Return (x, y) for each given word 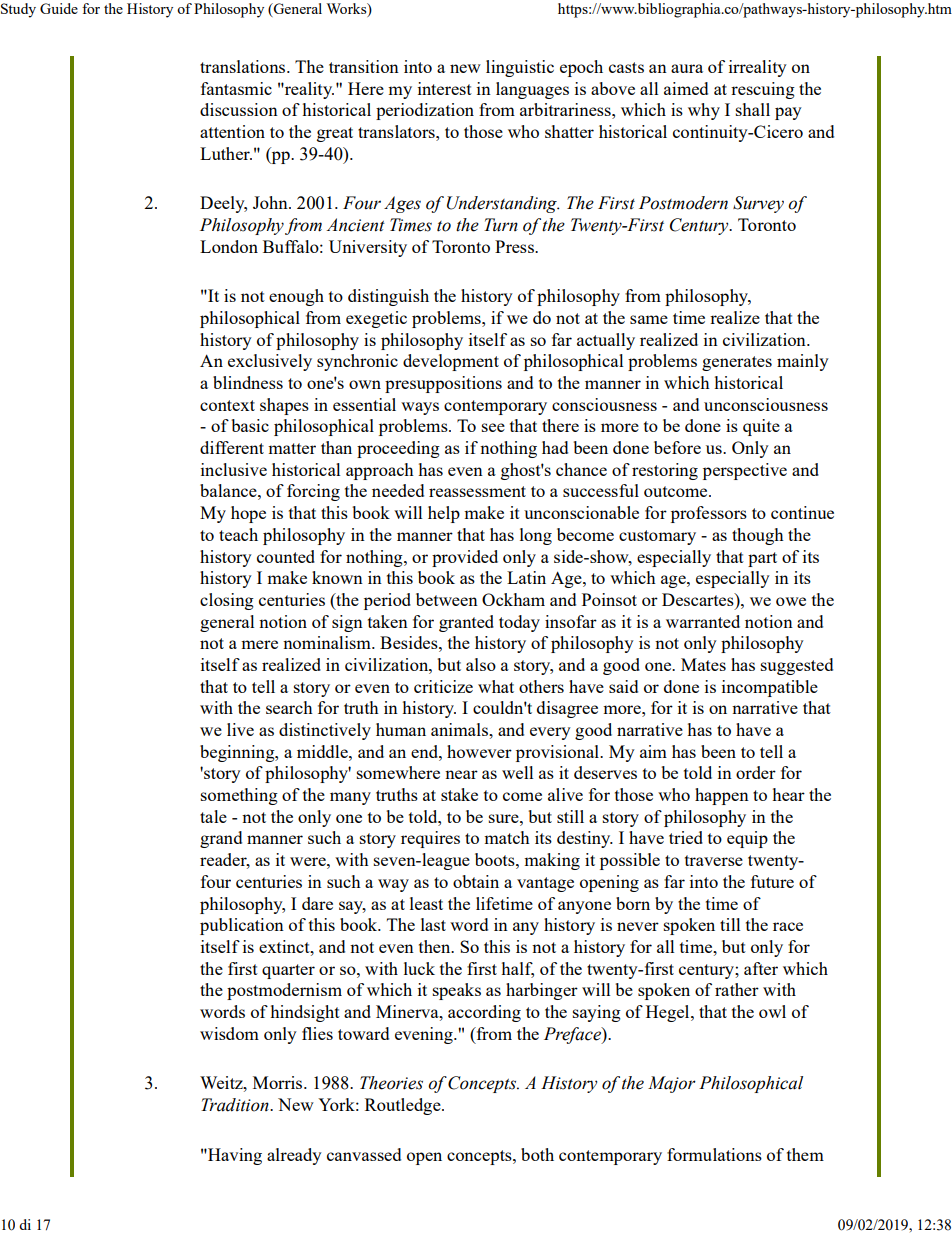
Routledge (404, 1106)
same (649, 319)
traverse (714, 860)
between (447, 599)
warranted (703, 621)
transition (364, 66)
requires (430, 839)
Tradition (236, 1105)
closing (227, 601)
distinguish (388, 297)
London (229, 246)
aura (687, 68)
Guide (59, 8)
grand (221, 839)
